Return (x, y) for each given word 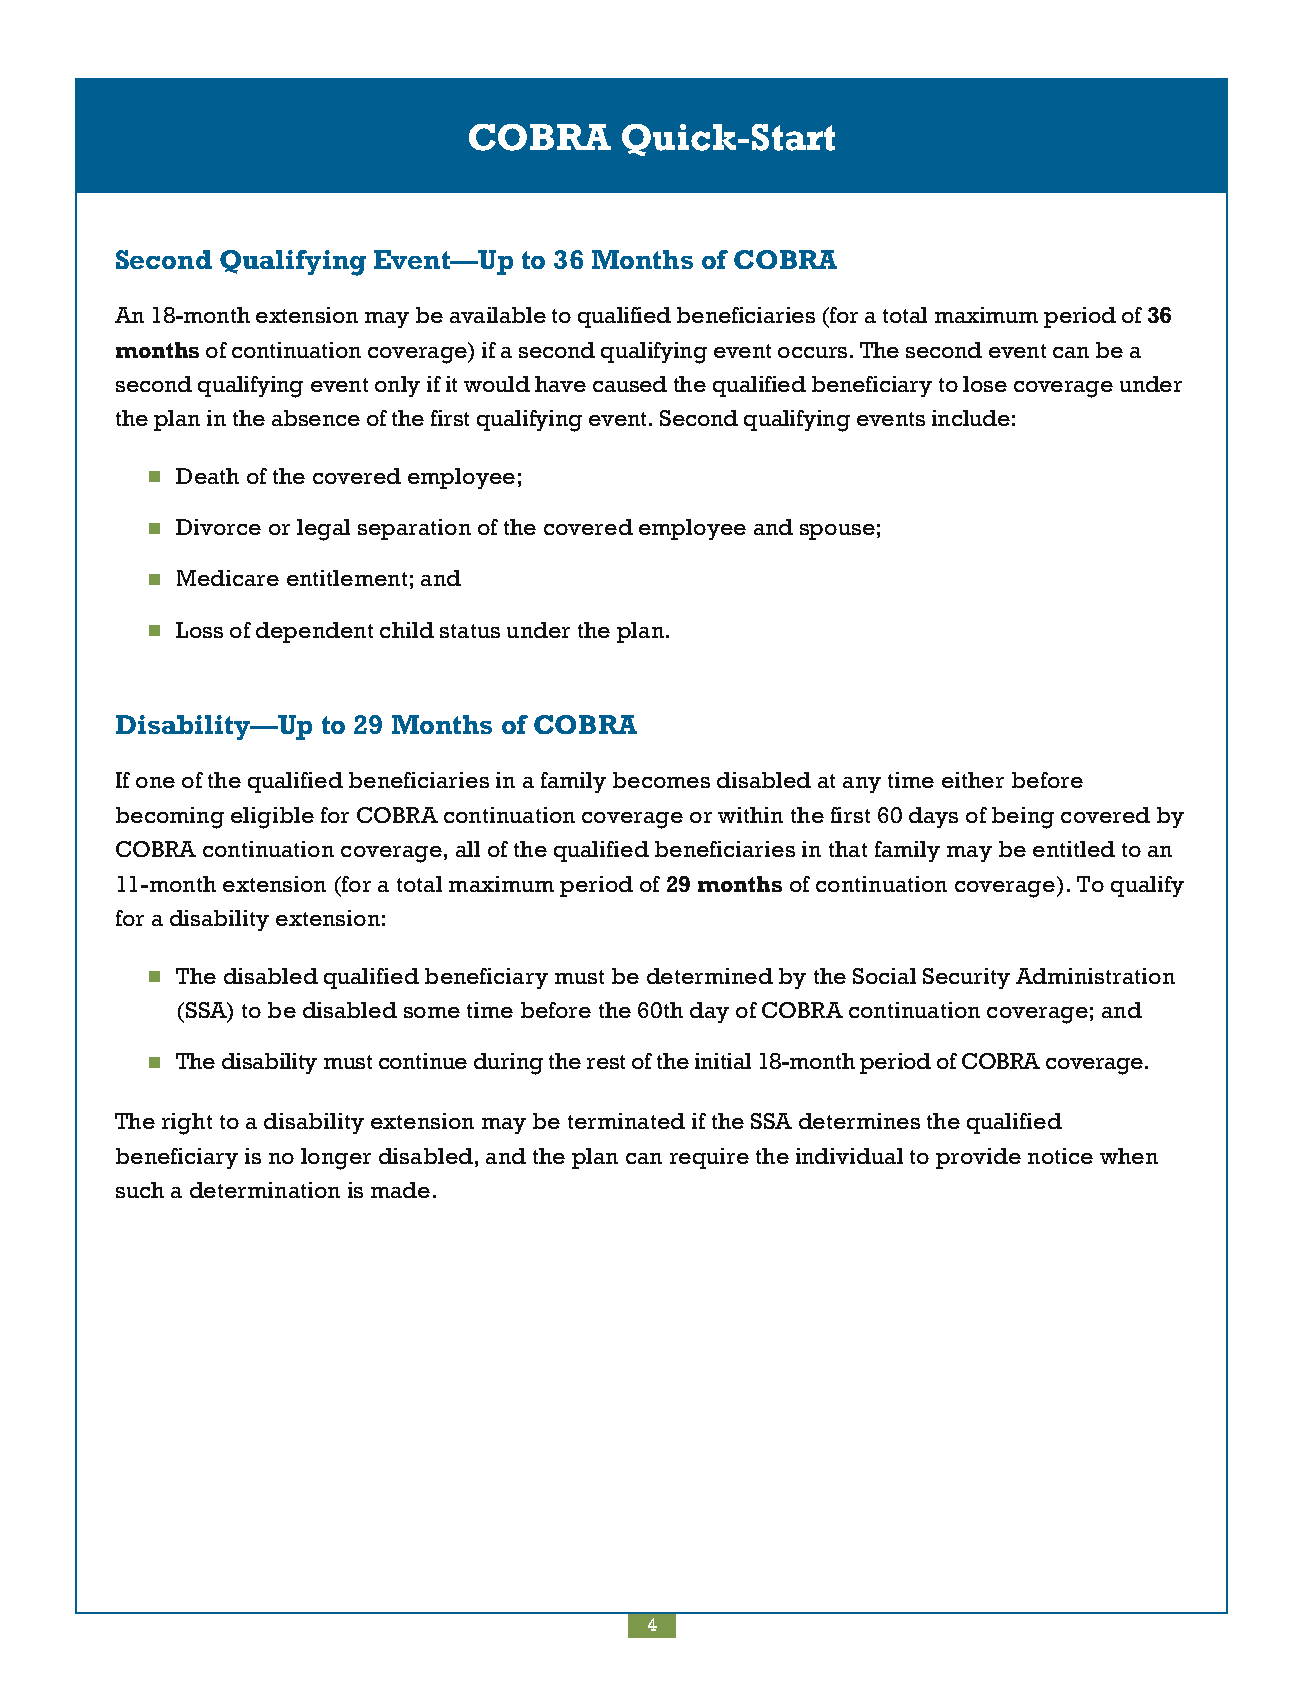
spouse (837, 532)
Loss (199, 630)
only (397, 386)
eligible (272, 818)
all (468, 849)
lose (985, 384)
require (709, 1158)
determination (265, 1190)
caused (630, 384)
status (470, 631)
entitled (1074, 849)
